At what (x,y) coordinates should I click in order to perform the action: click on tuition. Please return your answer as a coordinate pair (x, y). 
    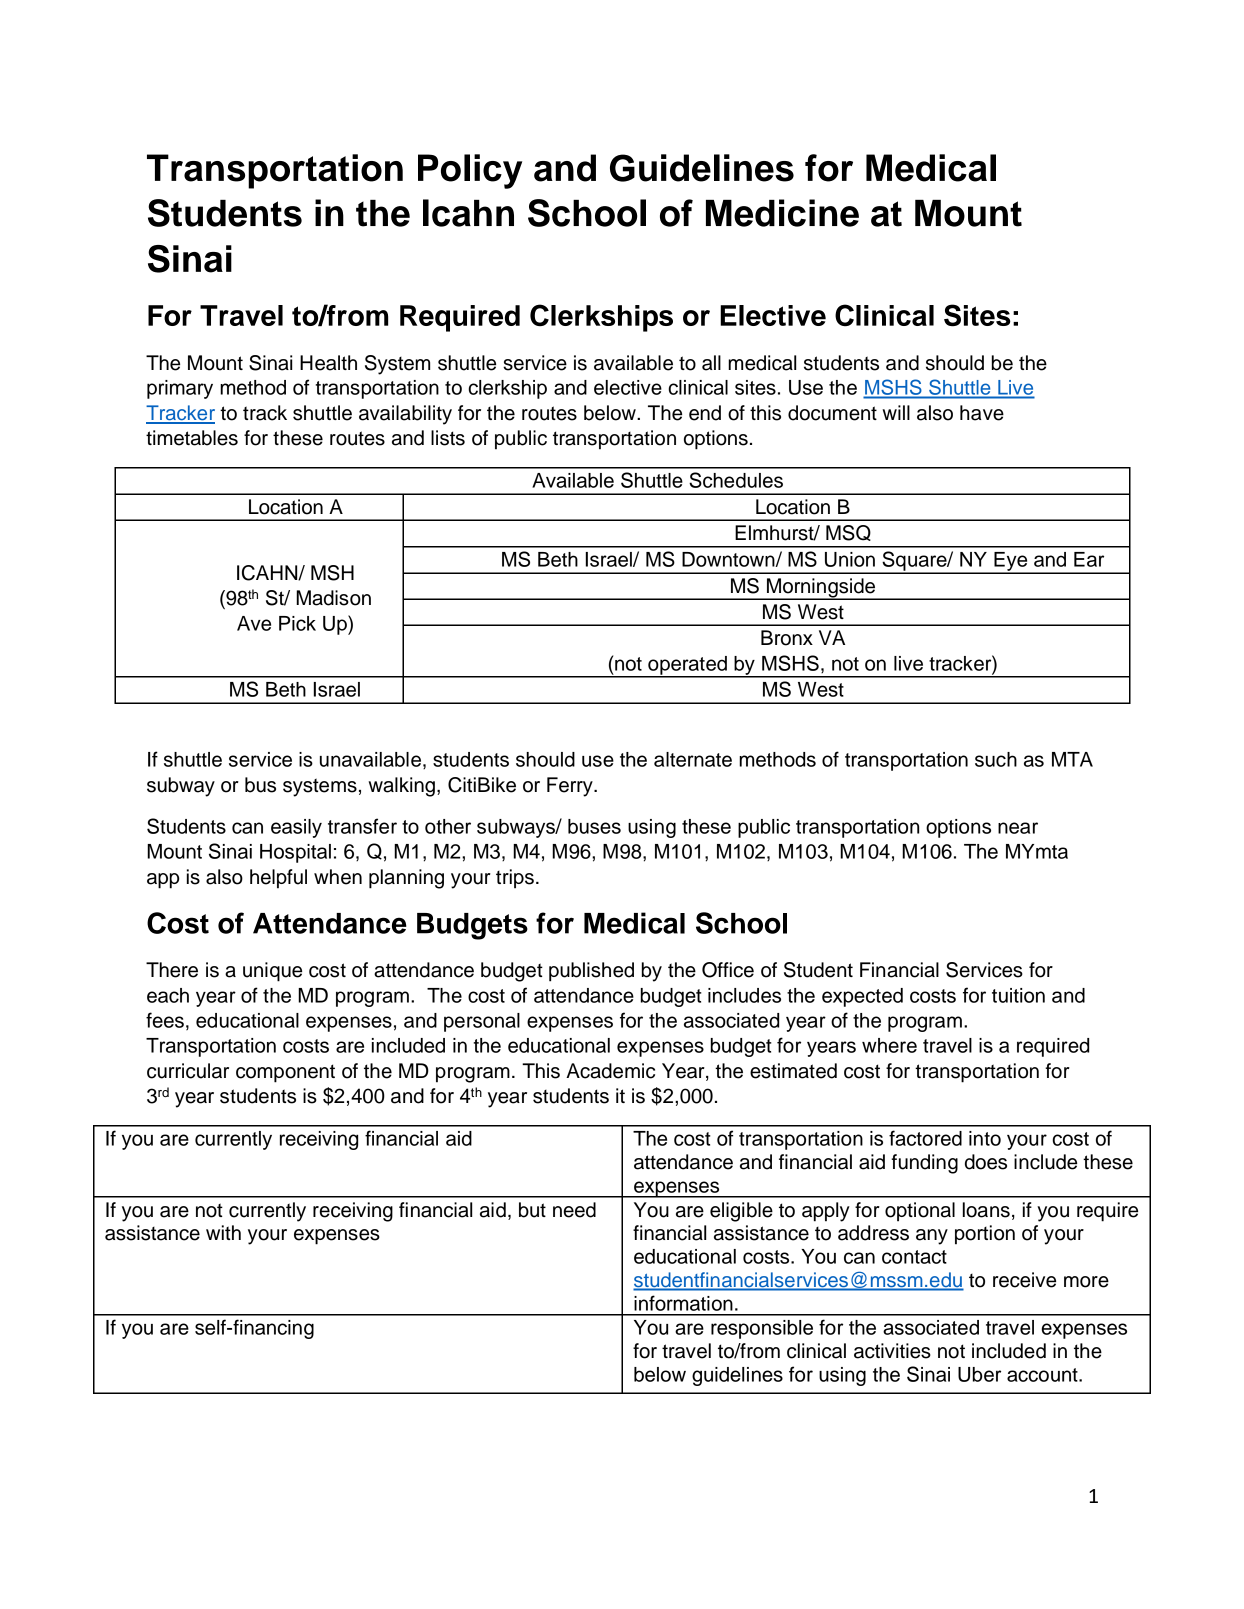
    Looking at the image, I should click on (1018, 995).
